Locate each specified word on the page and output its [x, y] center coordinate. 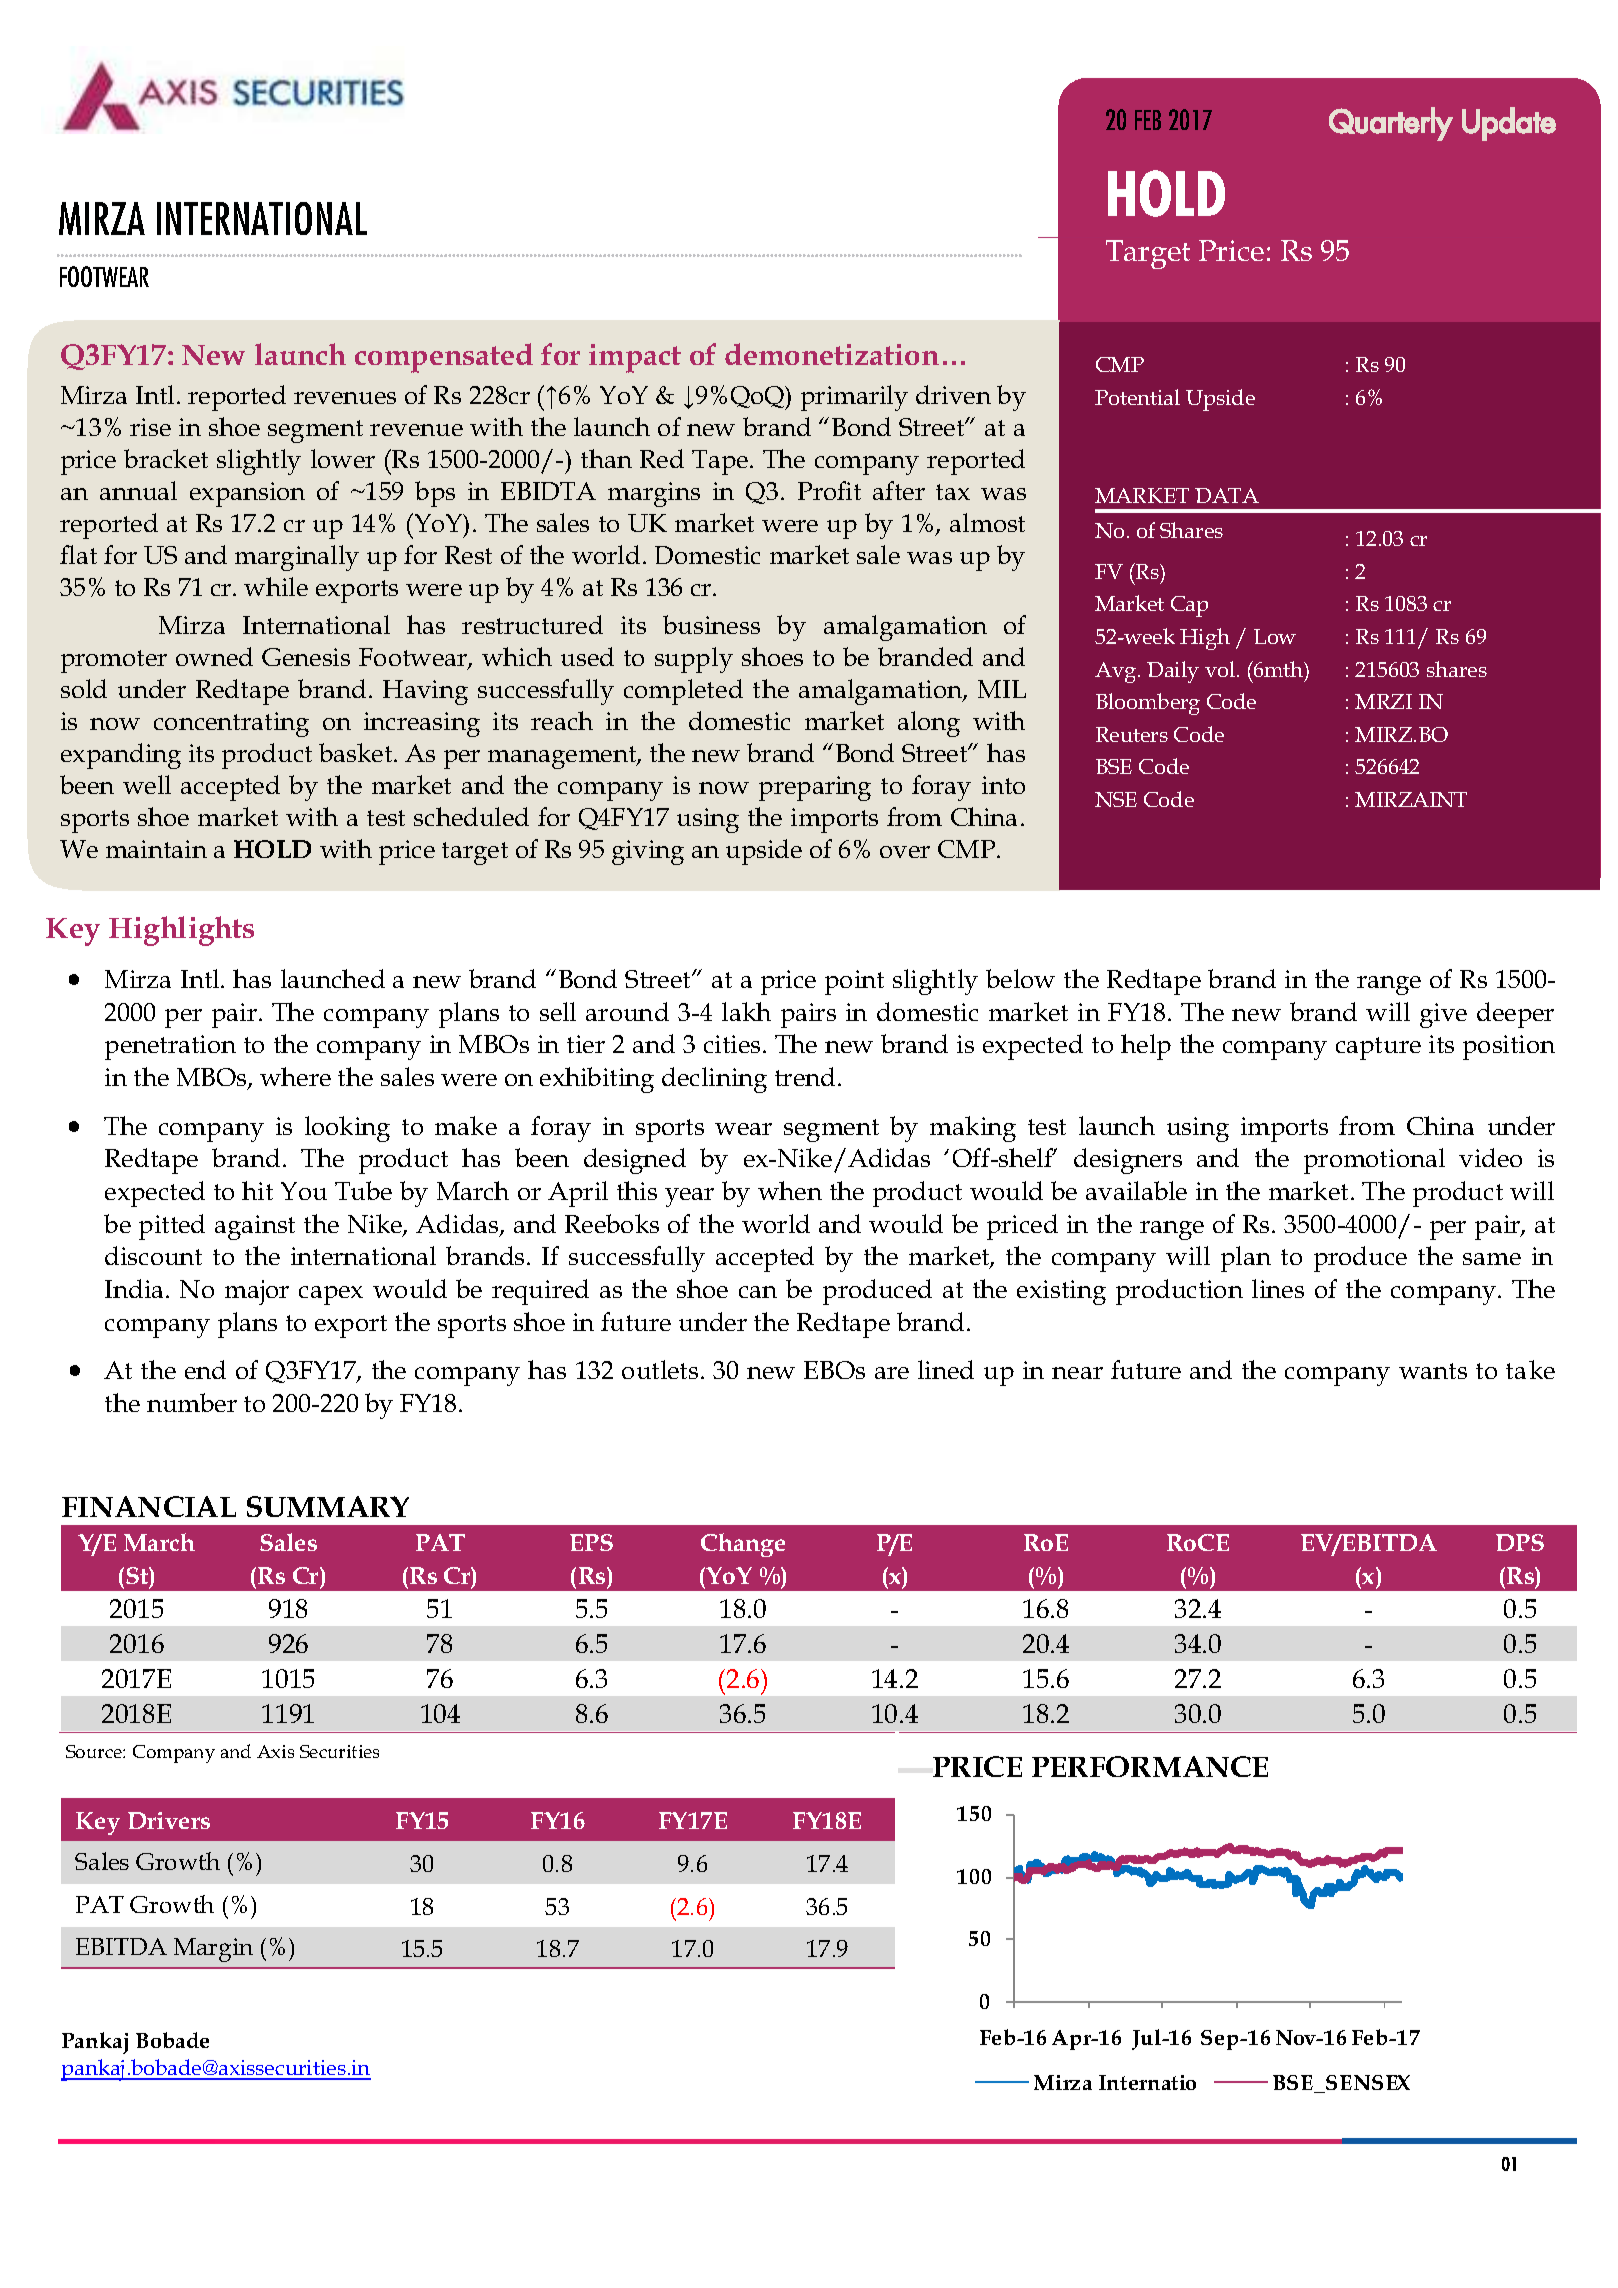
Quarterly [1391, 124]
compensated [444, 358]
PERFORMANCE [1150, 1766]
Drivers [169, 1820]
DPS [1520, 1542]
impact [635, 358]
